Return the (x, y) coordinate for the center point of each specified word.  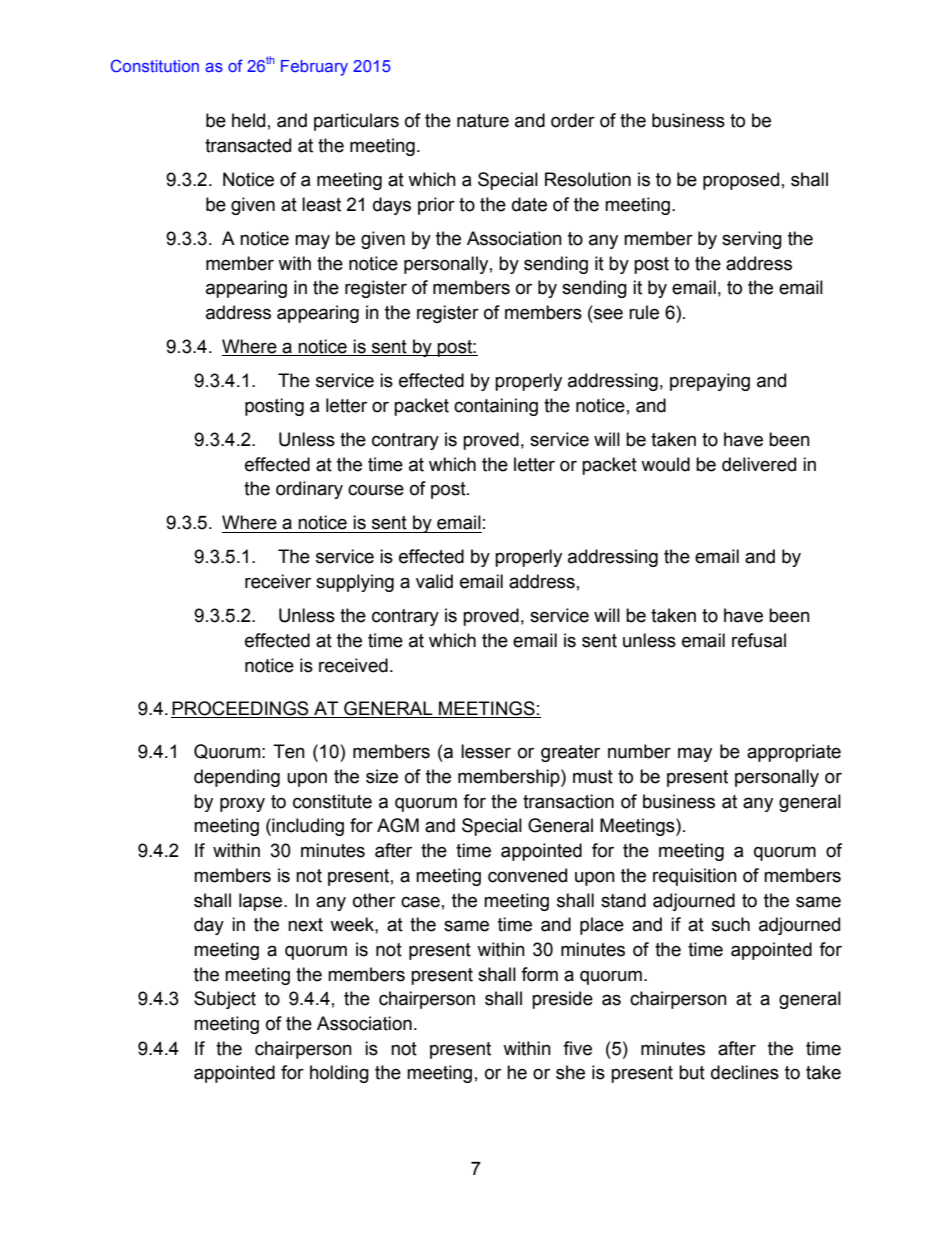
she (570, 1072)
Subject (225, 1000)
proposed (741, 181)
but (692, 1072)
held (248, 120)
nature (483, 121)
